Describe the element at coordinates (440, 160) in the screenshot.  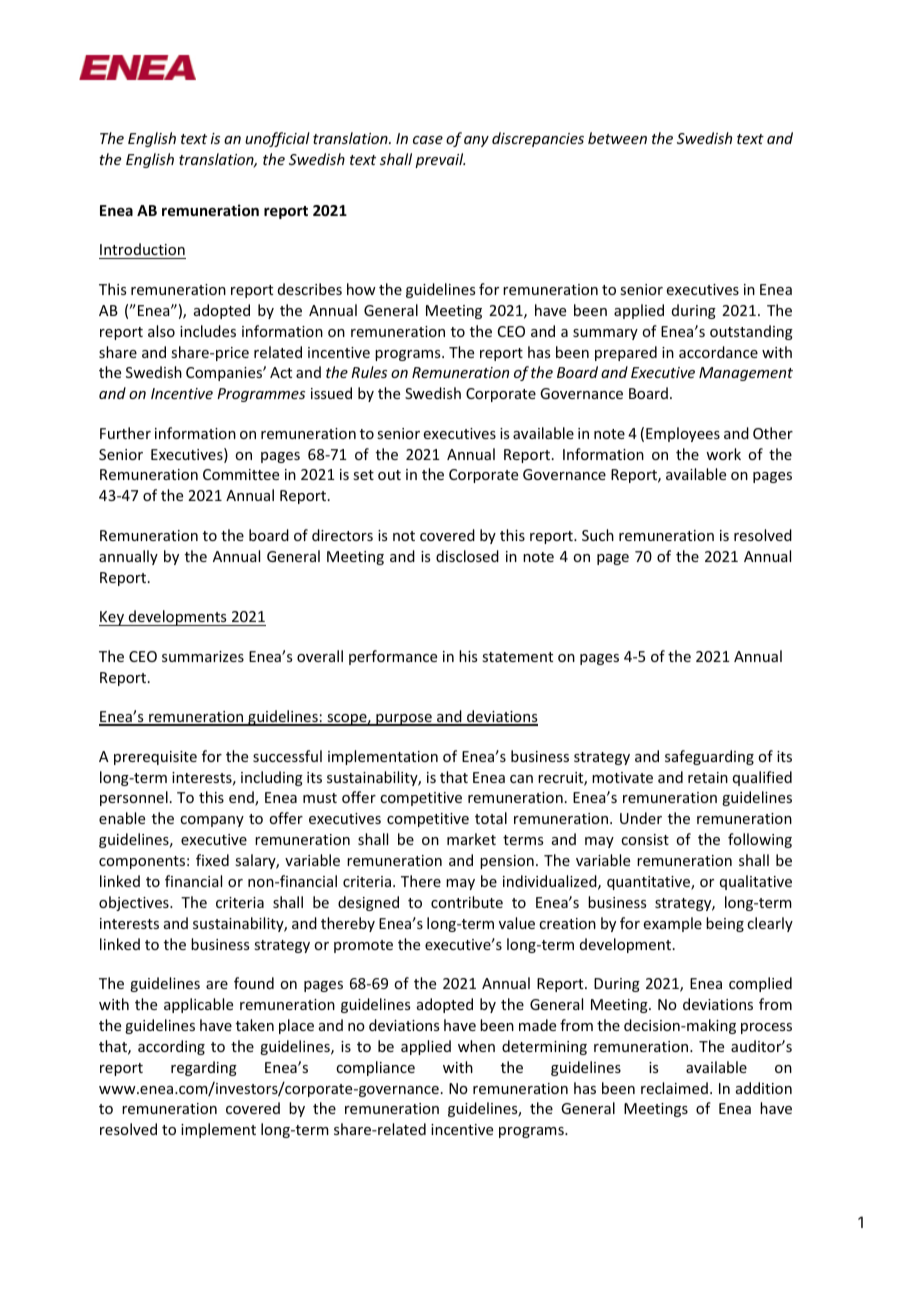
I see `prevail` at that location.
